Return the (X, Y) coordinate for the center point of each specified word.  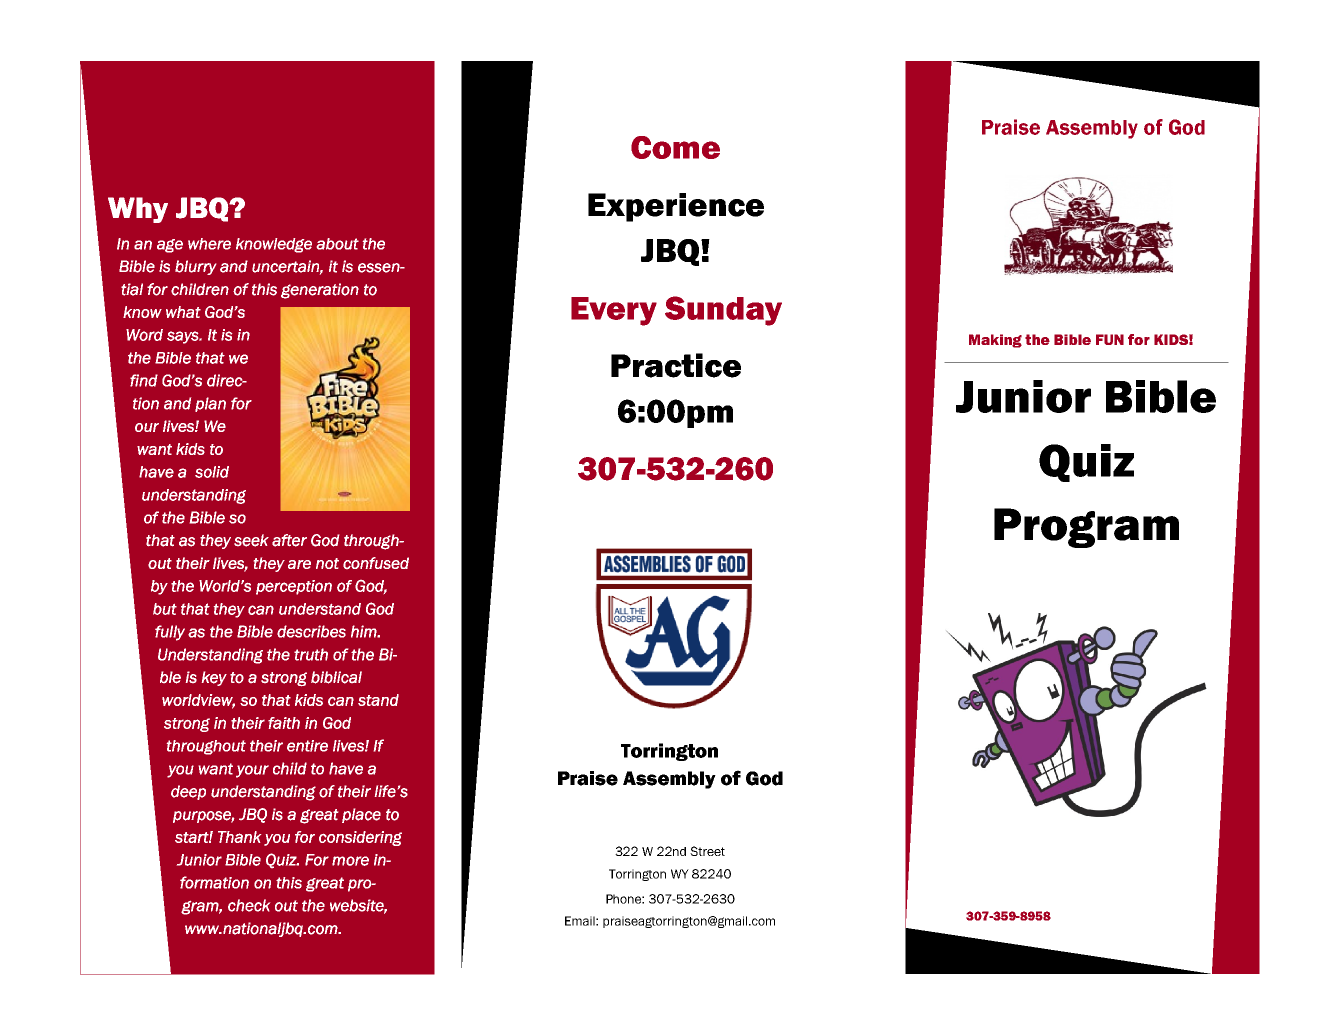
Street (707, 851)
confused (376, 563)
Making (995, 341)
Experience (676, 207)
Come (675, 147)
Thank (239, 837)
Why (138, 210)
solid (212, 472)
